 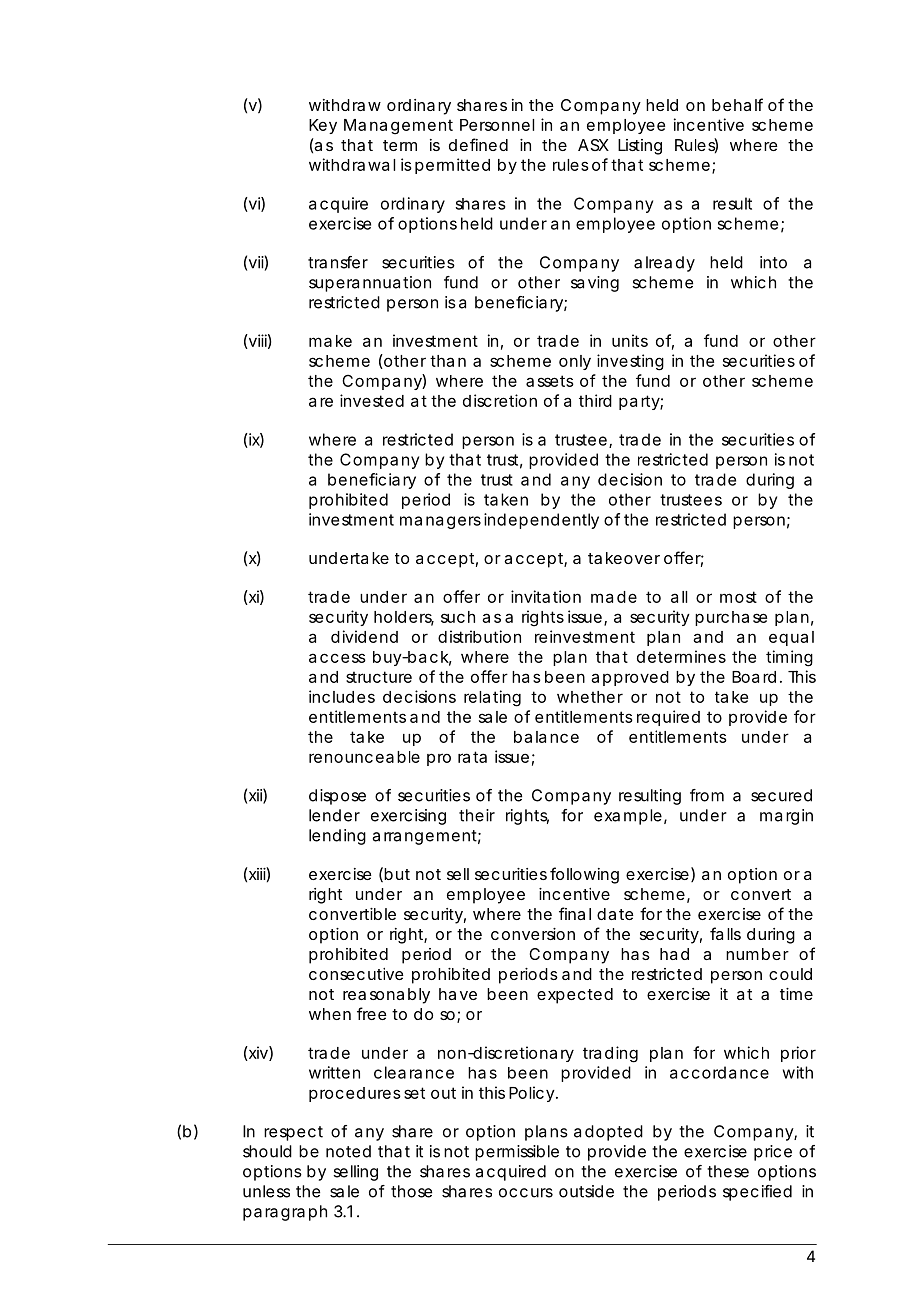 I want to click on Board, so click(x=754, y=677).
